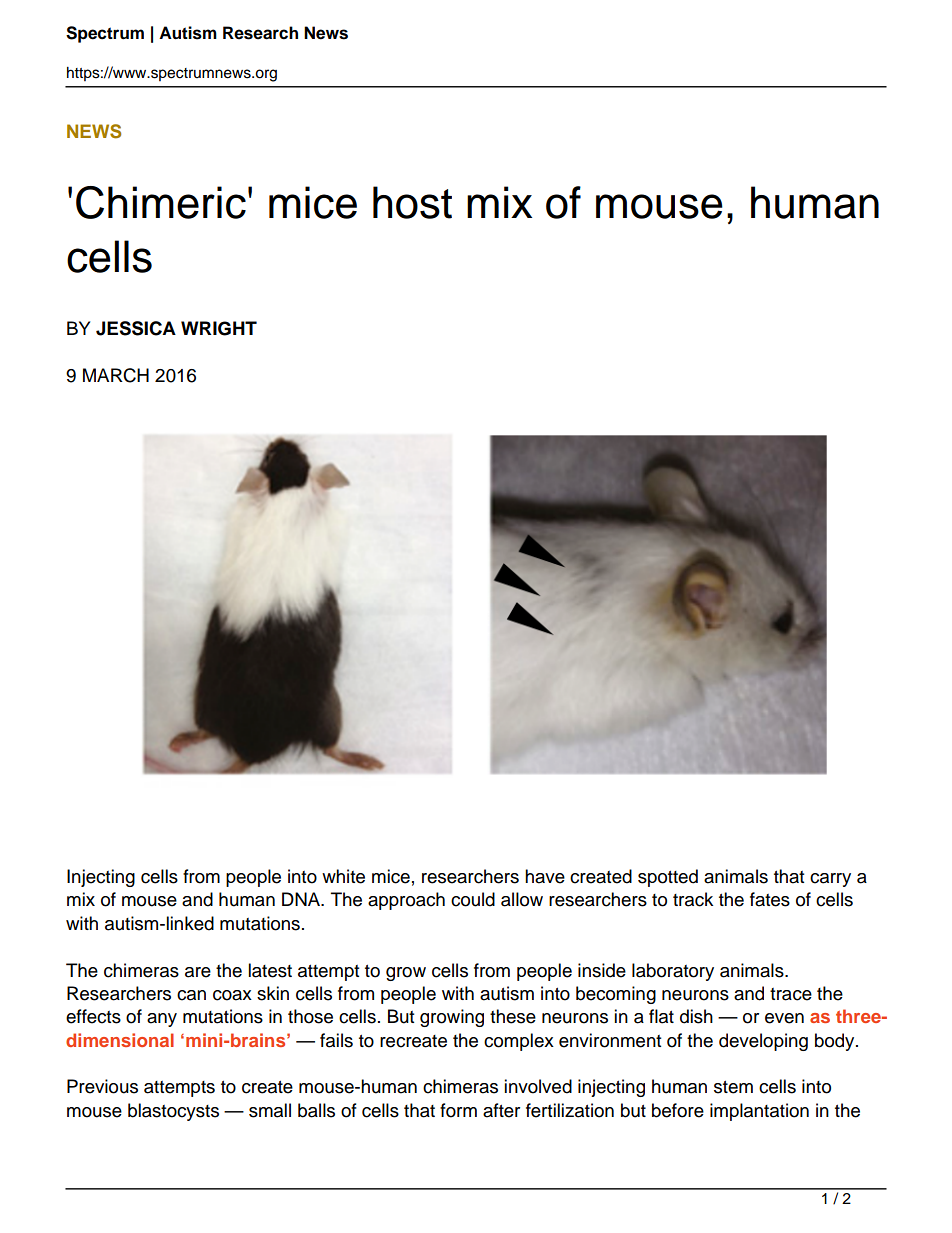 Image resolution: width=952 pixels, height=1233 pixels. What do you see at coordinates (116, 375) in the screenshot?
I see `MARCH` at bounding box center [116, 375].
